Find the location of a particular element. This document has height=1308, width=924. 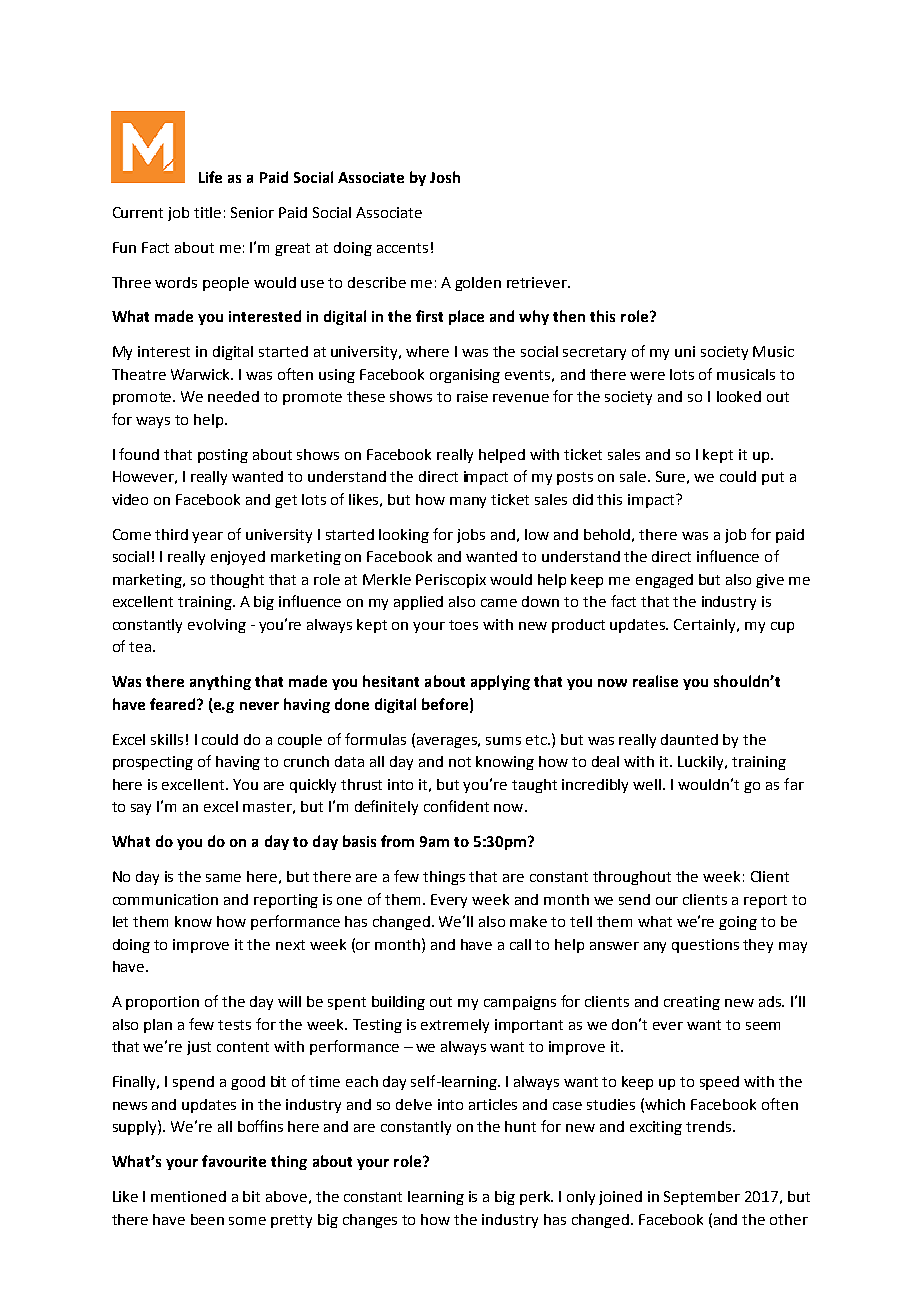

many is located at coordinates (468, 502).
